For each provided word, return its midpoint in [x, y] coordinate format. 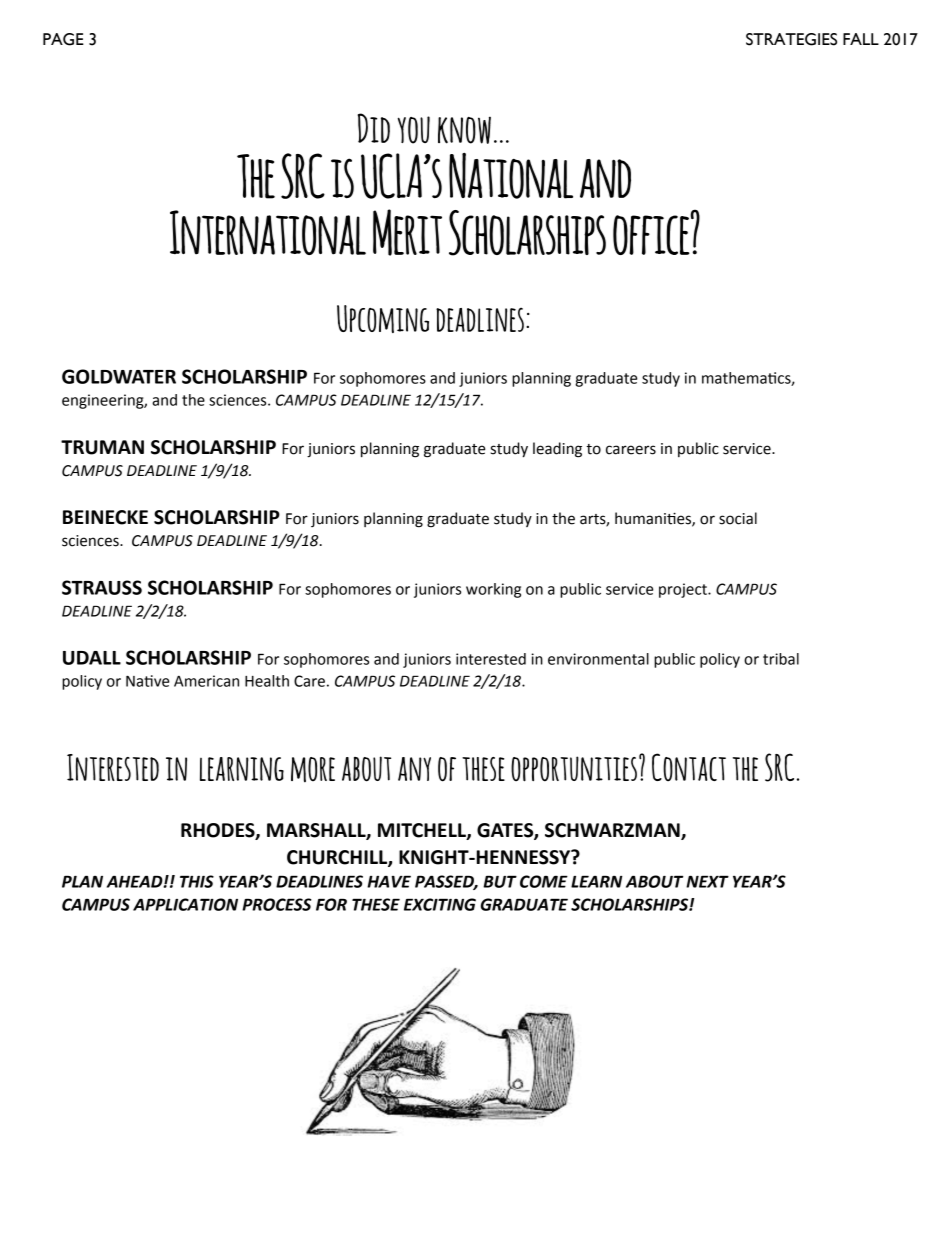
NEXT [707, 881]
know [464, 130]
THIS [197, 881]
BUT [500, 881]
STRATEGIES [791, 39]
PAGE [63, 39]
